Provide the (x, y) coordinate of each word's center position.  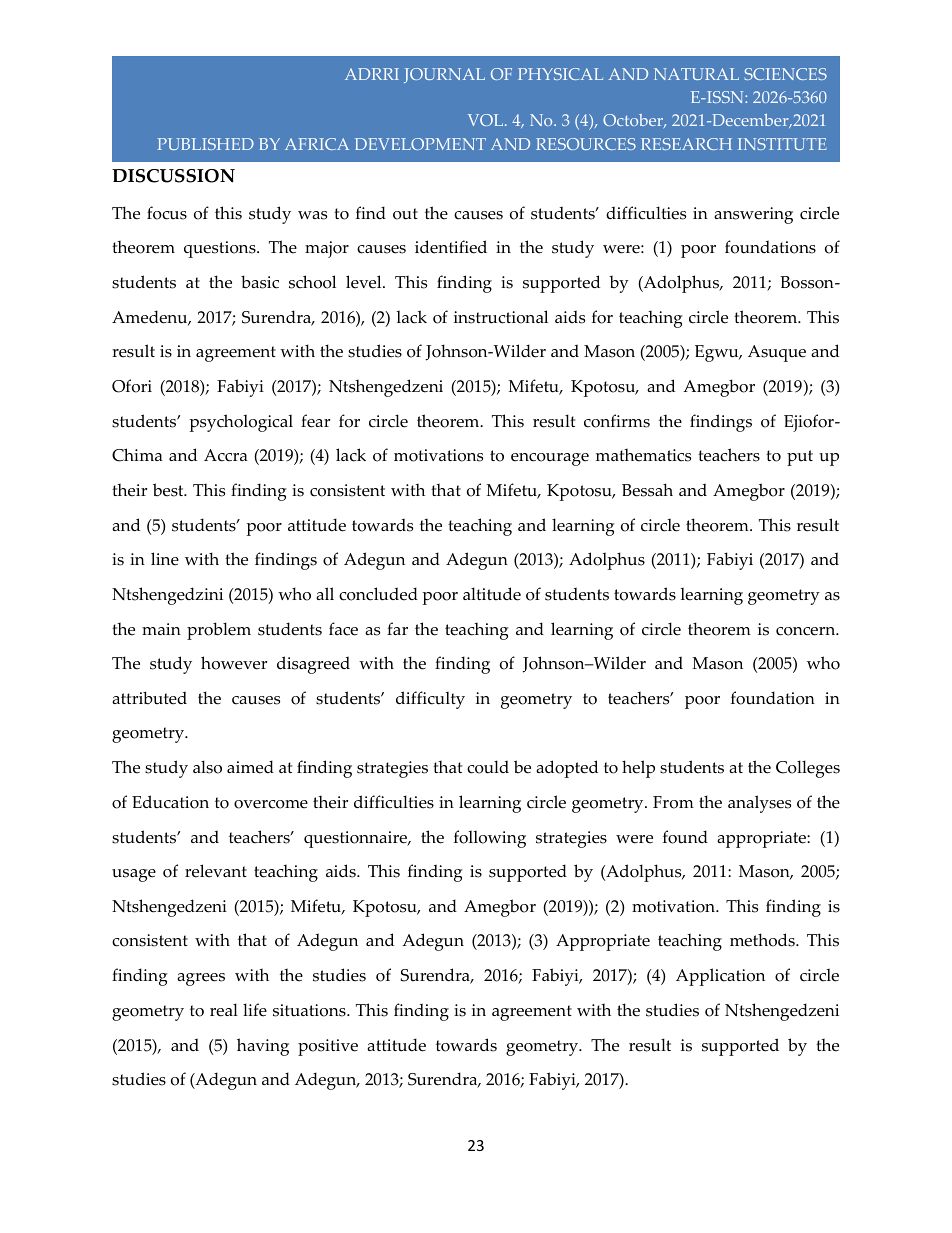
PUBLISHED (205, 144)
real (224, 1010)
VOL (487, 120)
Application (720, 977)
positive (328, 1047)
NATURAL (696, 74)
